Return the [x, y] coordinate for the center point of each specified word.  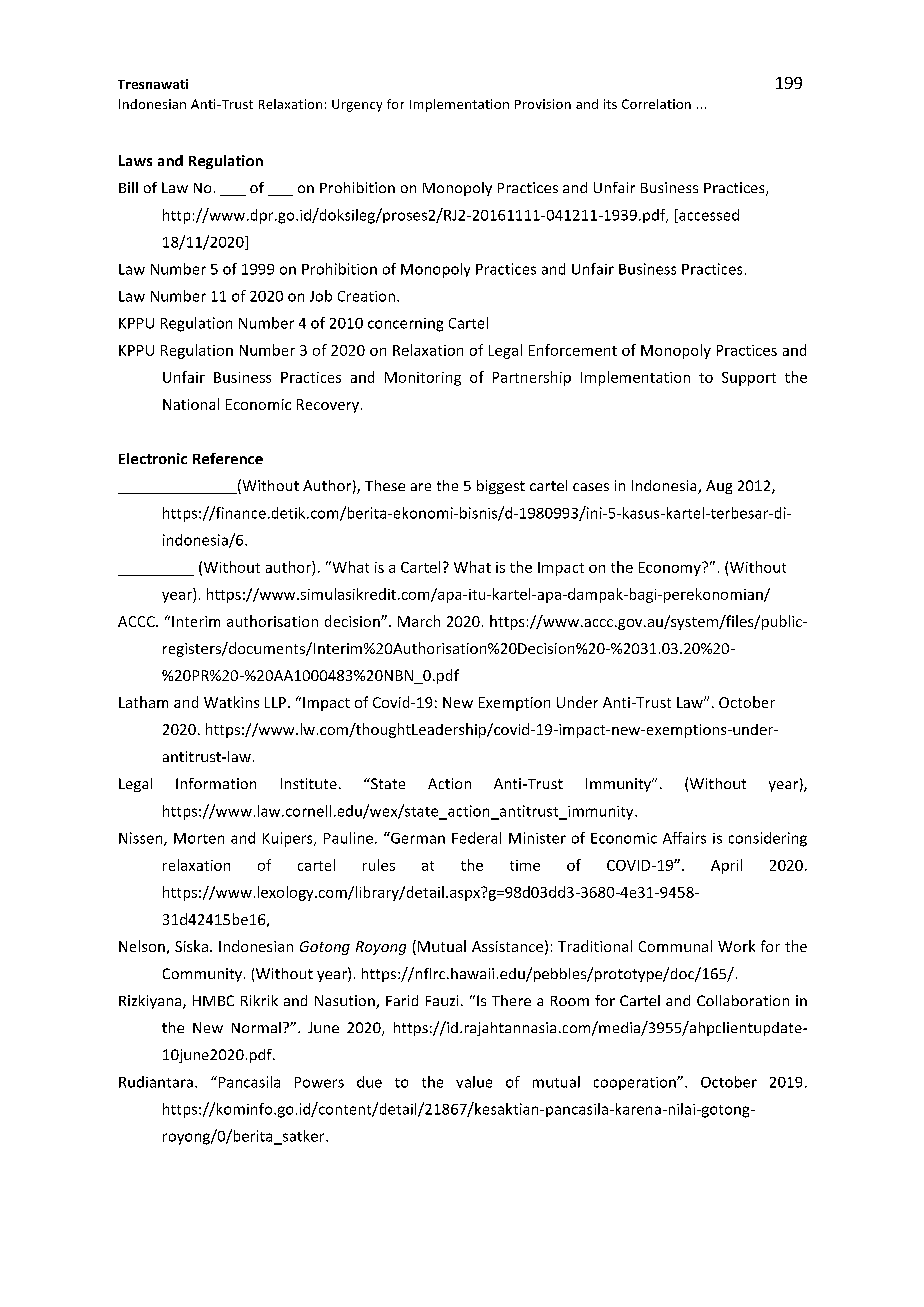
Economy [671, 569]
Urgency [357, 105]
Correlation [656, 104]
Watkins [231, 702]
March [419, 621]
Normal [256, 1027]
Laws [135, 160]
